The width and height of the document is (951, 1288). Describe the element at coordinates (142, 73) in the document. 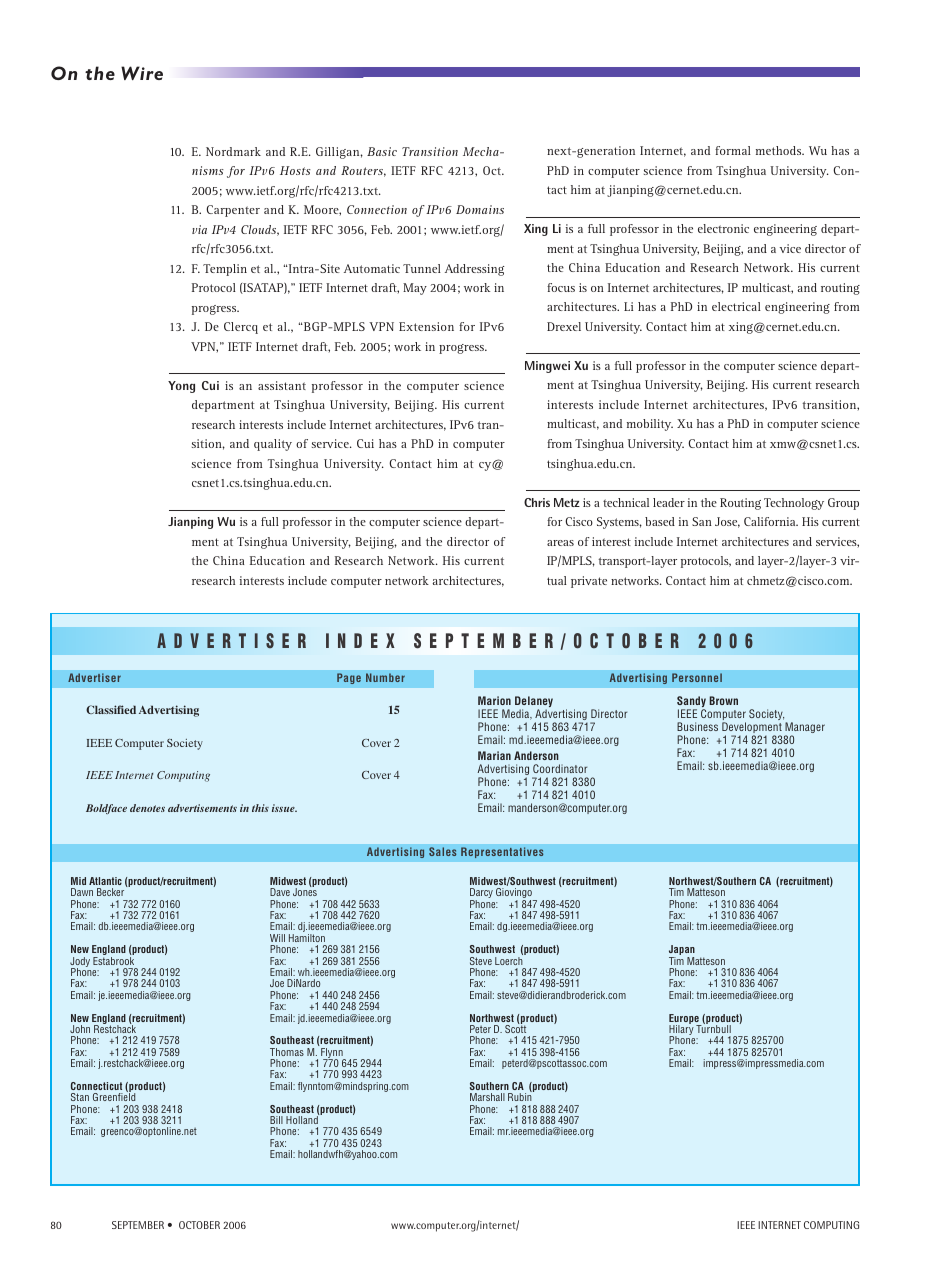

I see `Wire` at that location.
